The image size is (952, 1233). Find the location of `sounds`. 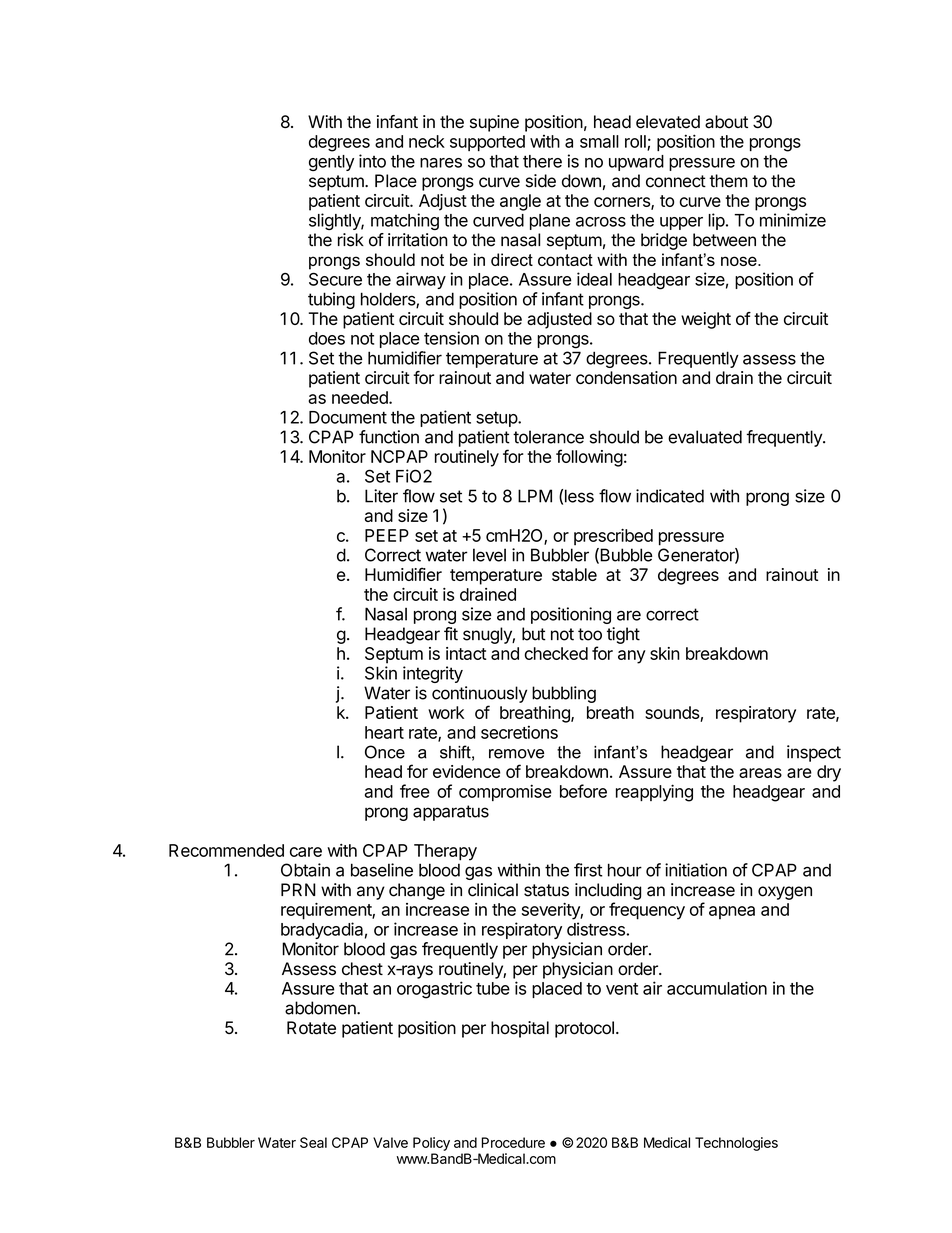

sounds is located at coordinates (673, 714).
